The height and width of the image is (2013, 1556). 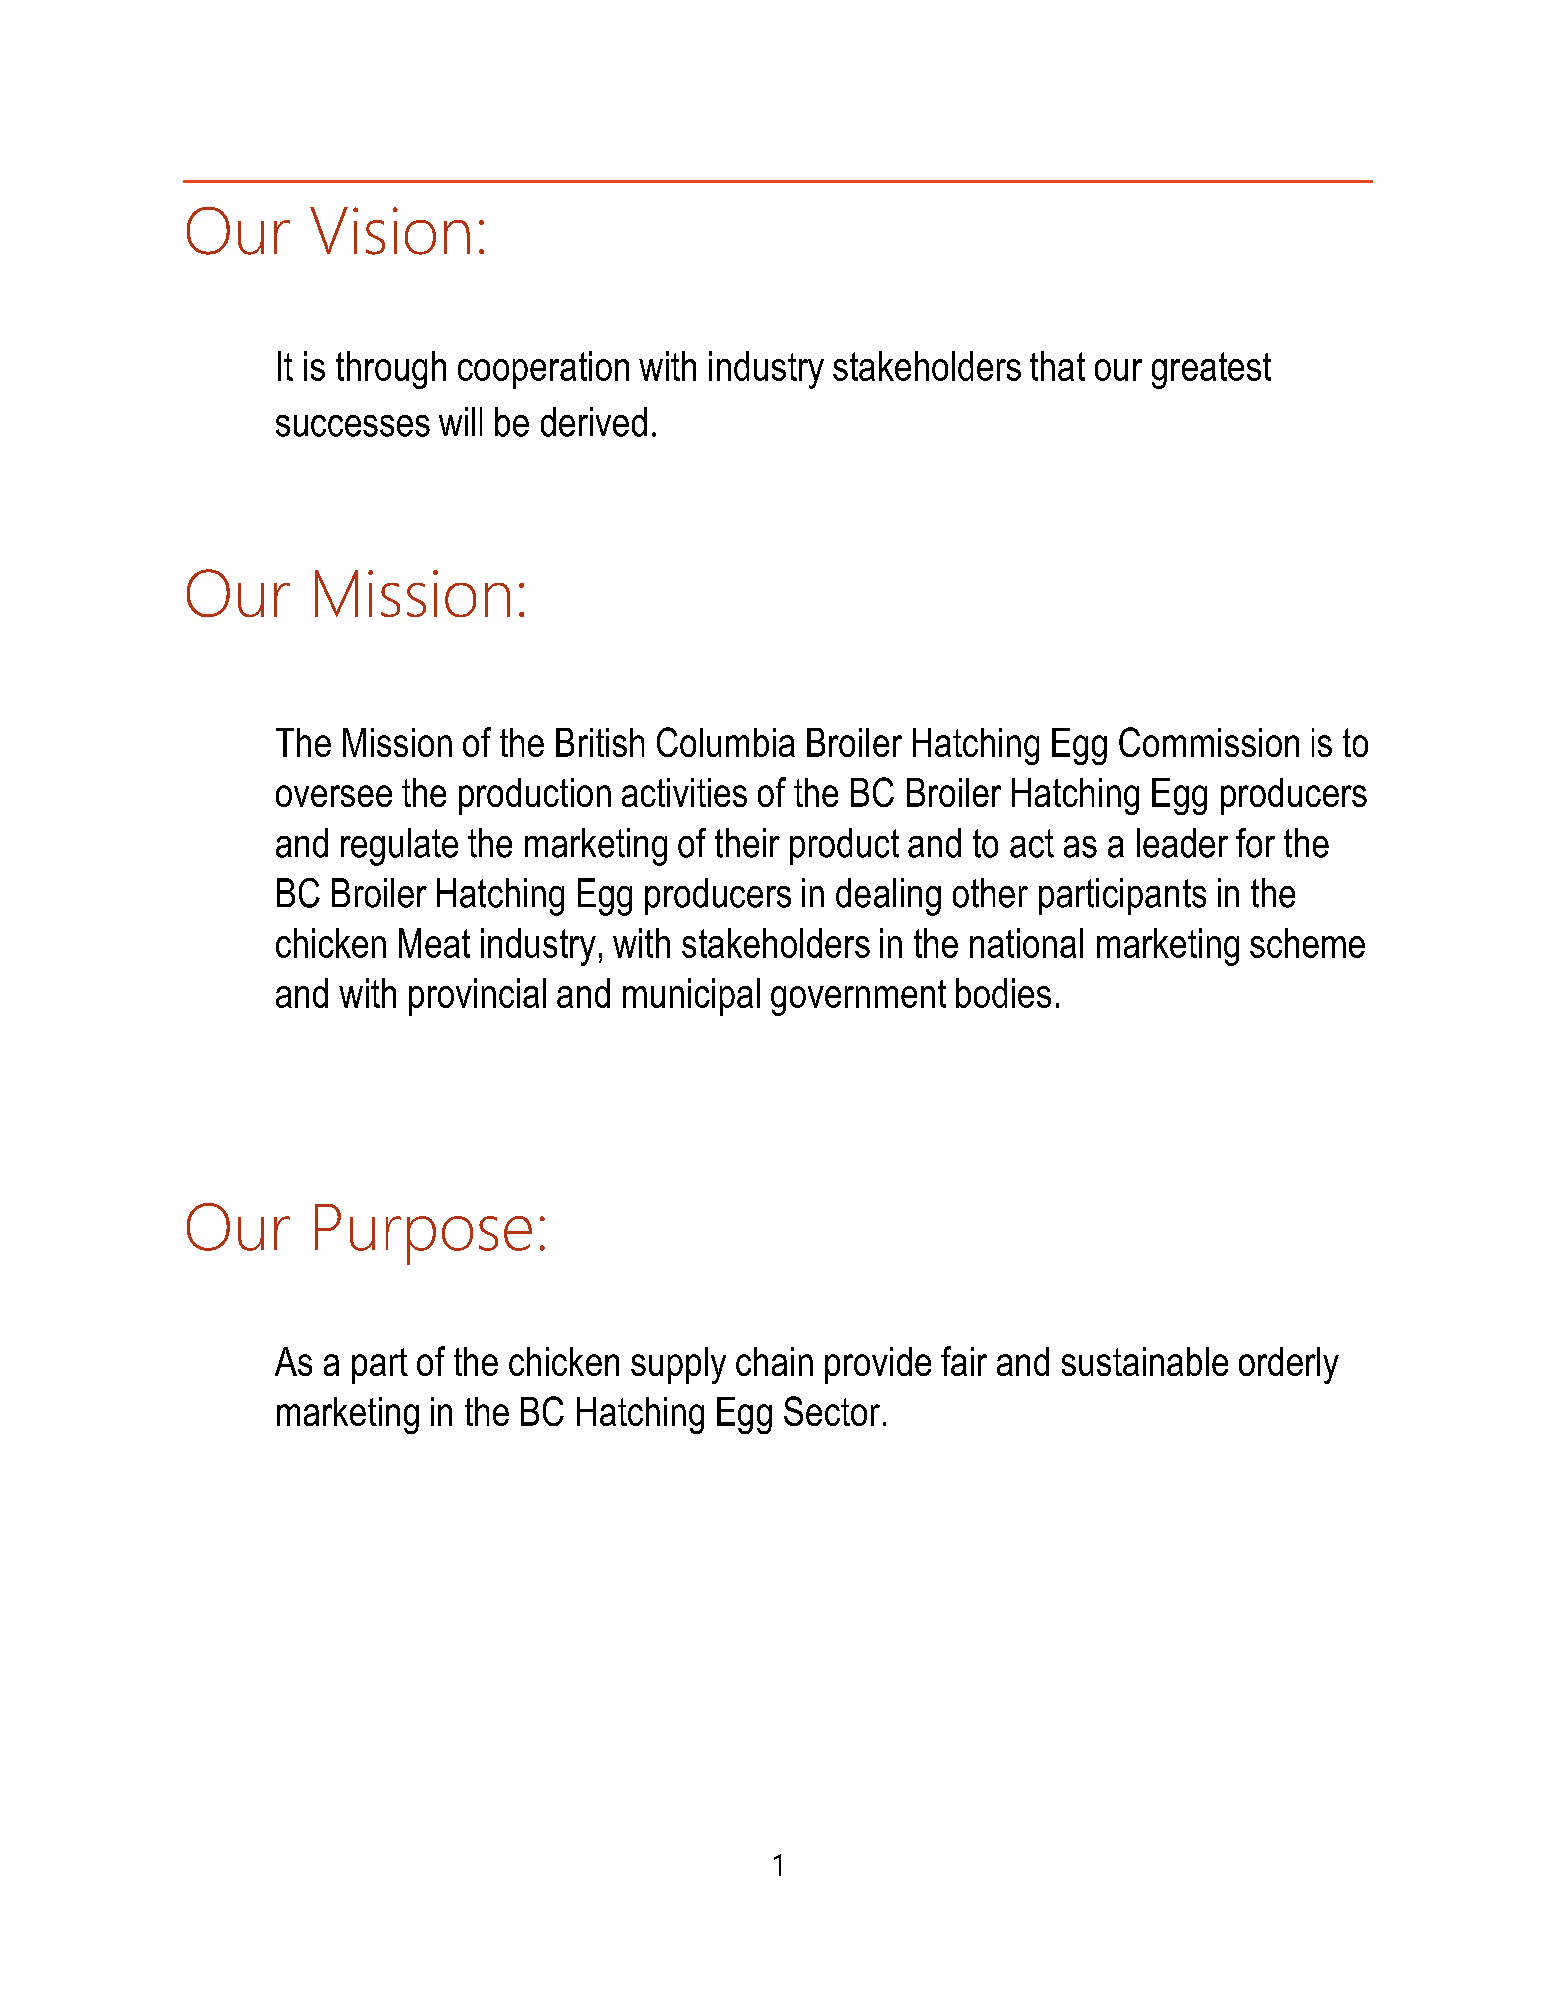 I want to click on chain, so click(x=774, y=1361).
